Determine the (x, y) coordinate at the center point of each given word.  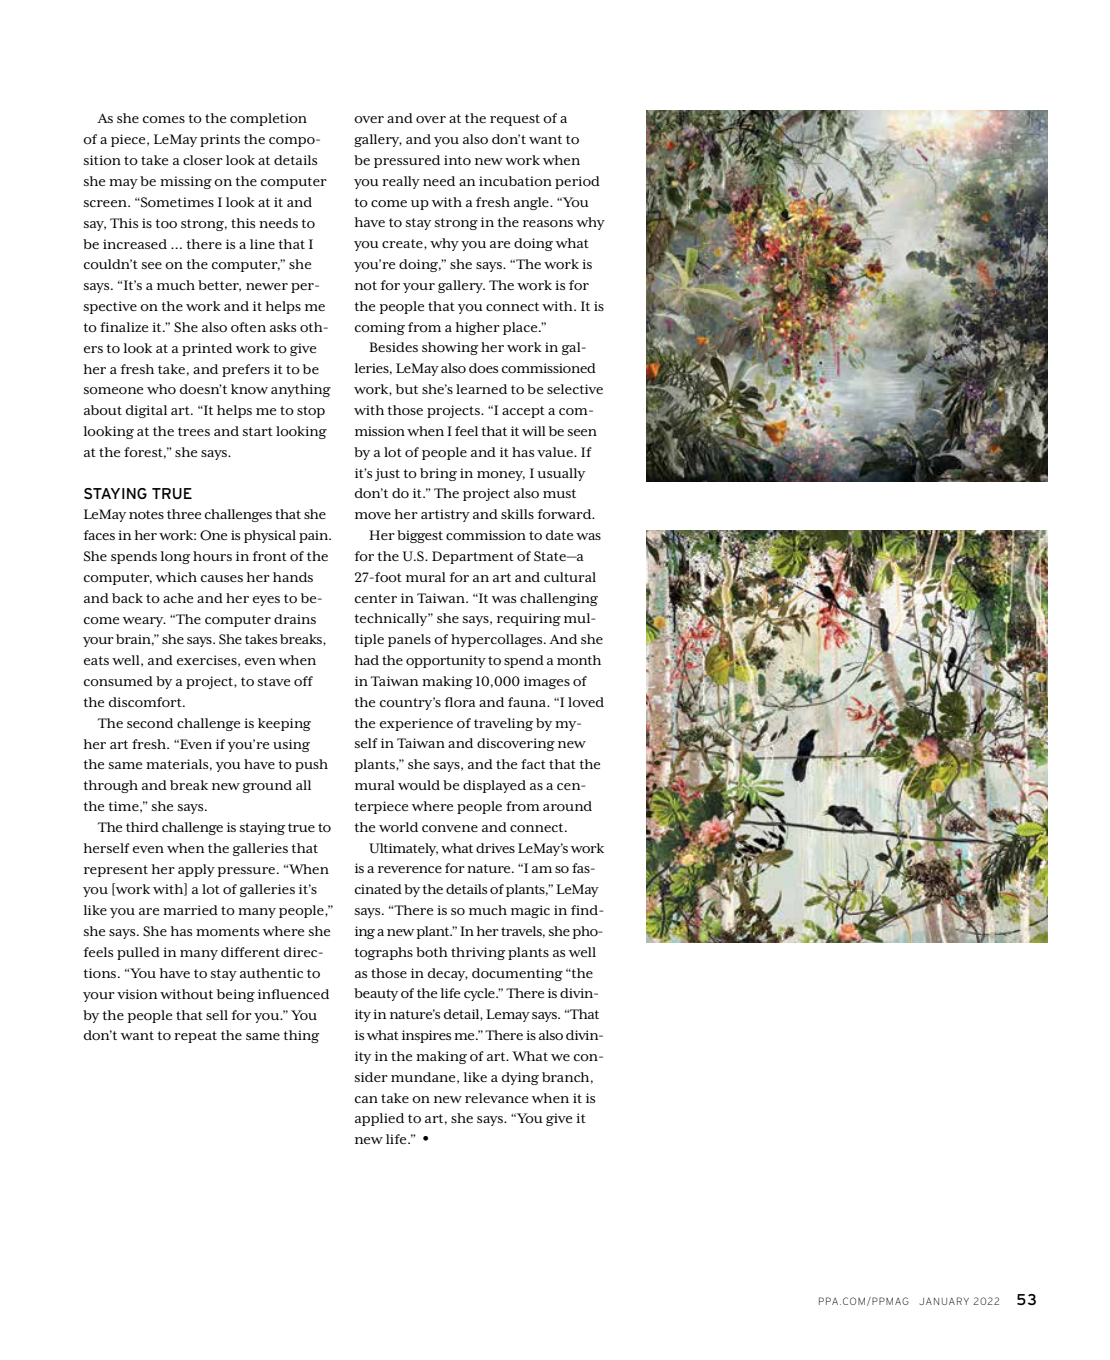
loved (586, 702)
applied (379, 1119)
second (150, 723)
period (577, 182)
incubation (515, 181)
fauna (528, 702)
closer (203, 160)
